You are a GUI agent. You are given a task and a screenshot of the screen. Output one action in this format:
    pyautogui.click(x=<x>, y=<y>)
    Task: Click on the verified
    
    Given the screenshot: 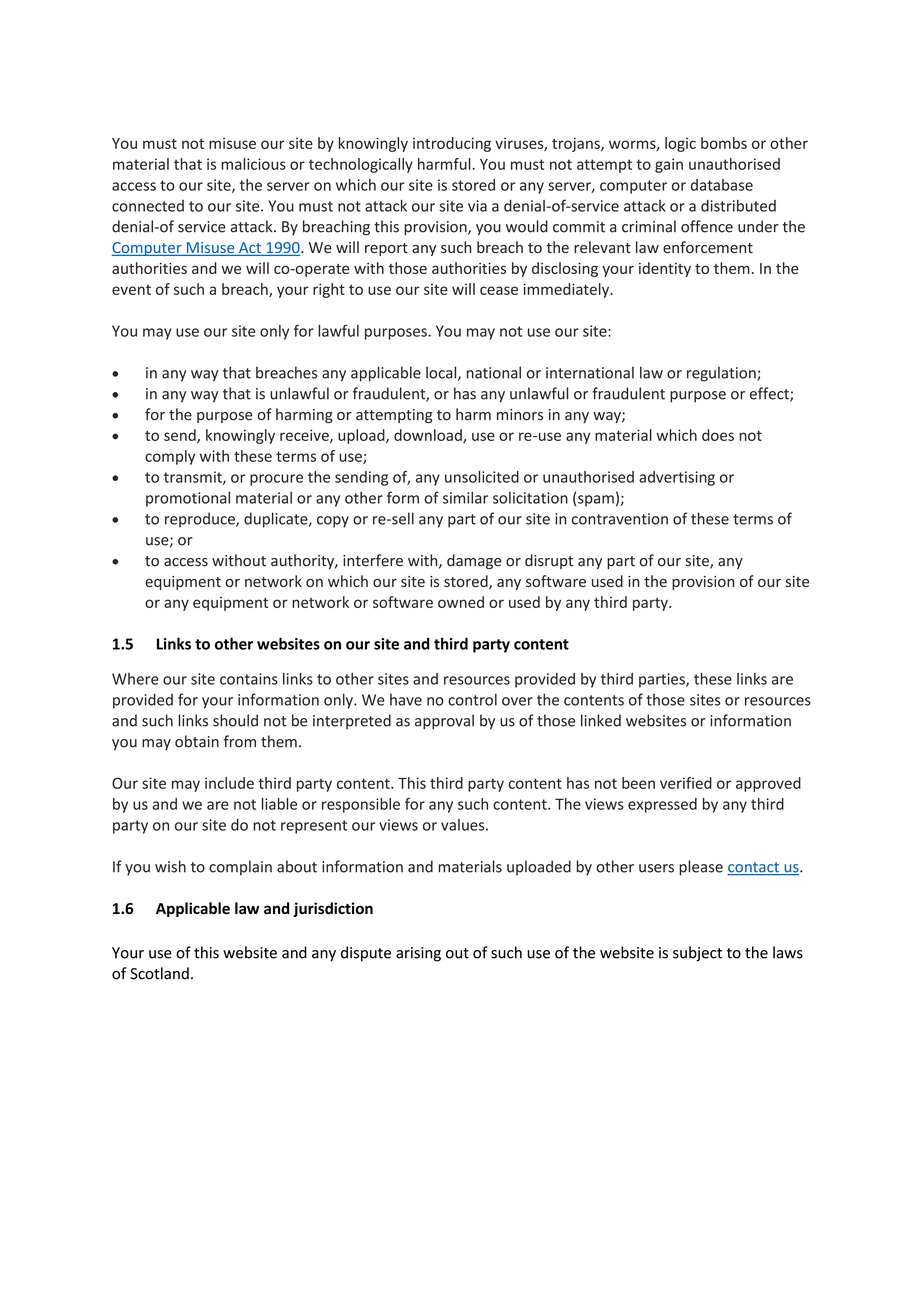 What is the action you would take?
    pyautogui.click(x=686, y=783)
